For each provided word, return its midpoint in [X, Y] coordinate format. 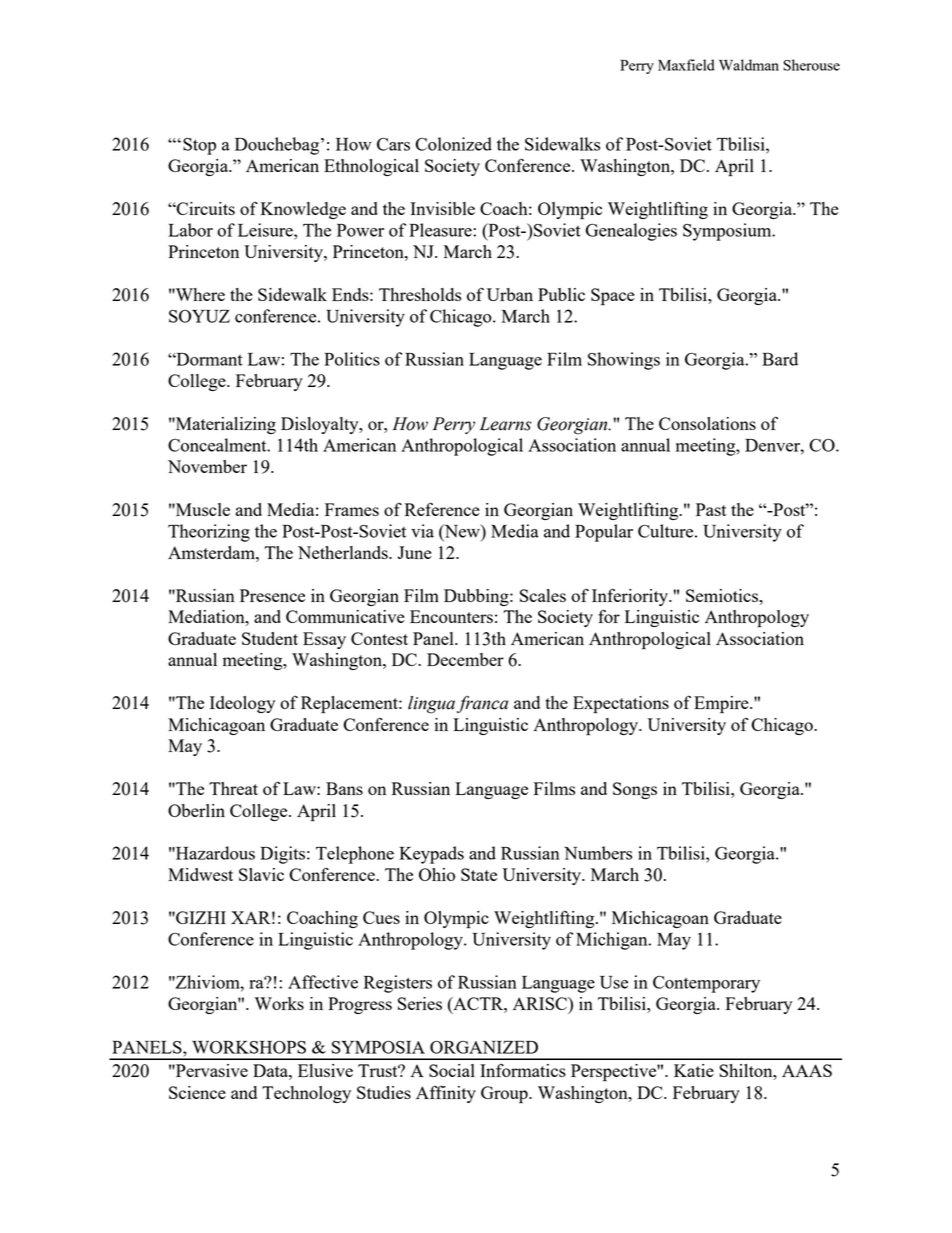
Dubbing [477, 597]
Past [711, 509]
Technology [306, 1094]
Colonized [453, 144]
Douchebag [277, 146]
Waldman [749, 65]
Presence [272, 595]
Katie [694, 1070]
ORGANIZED [484, 1047]
